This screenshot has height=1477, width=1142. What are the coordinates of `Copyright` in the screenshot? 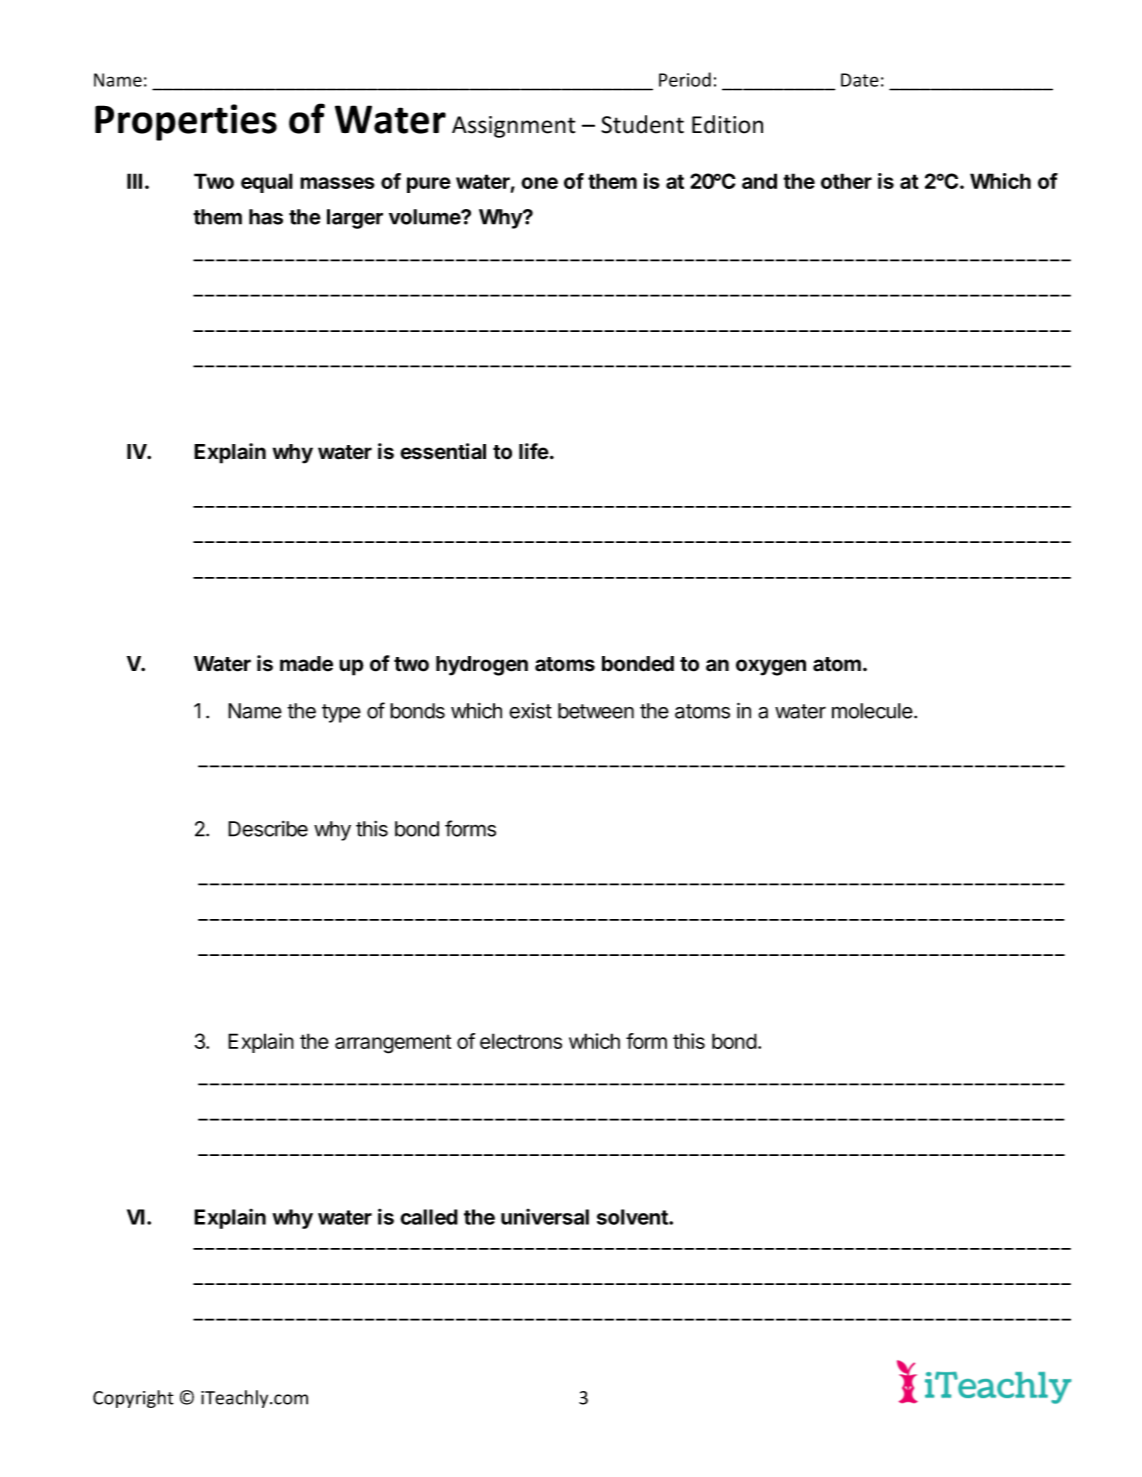 It's located at (133, 1399).
